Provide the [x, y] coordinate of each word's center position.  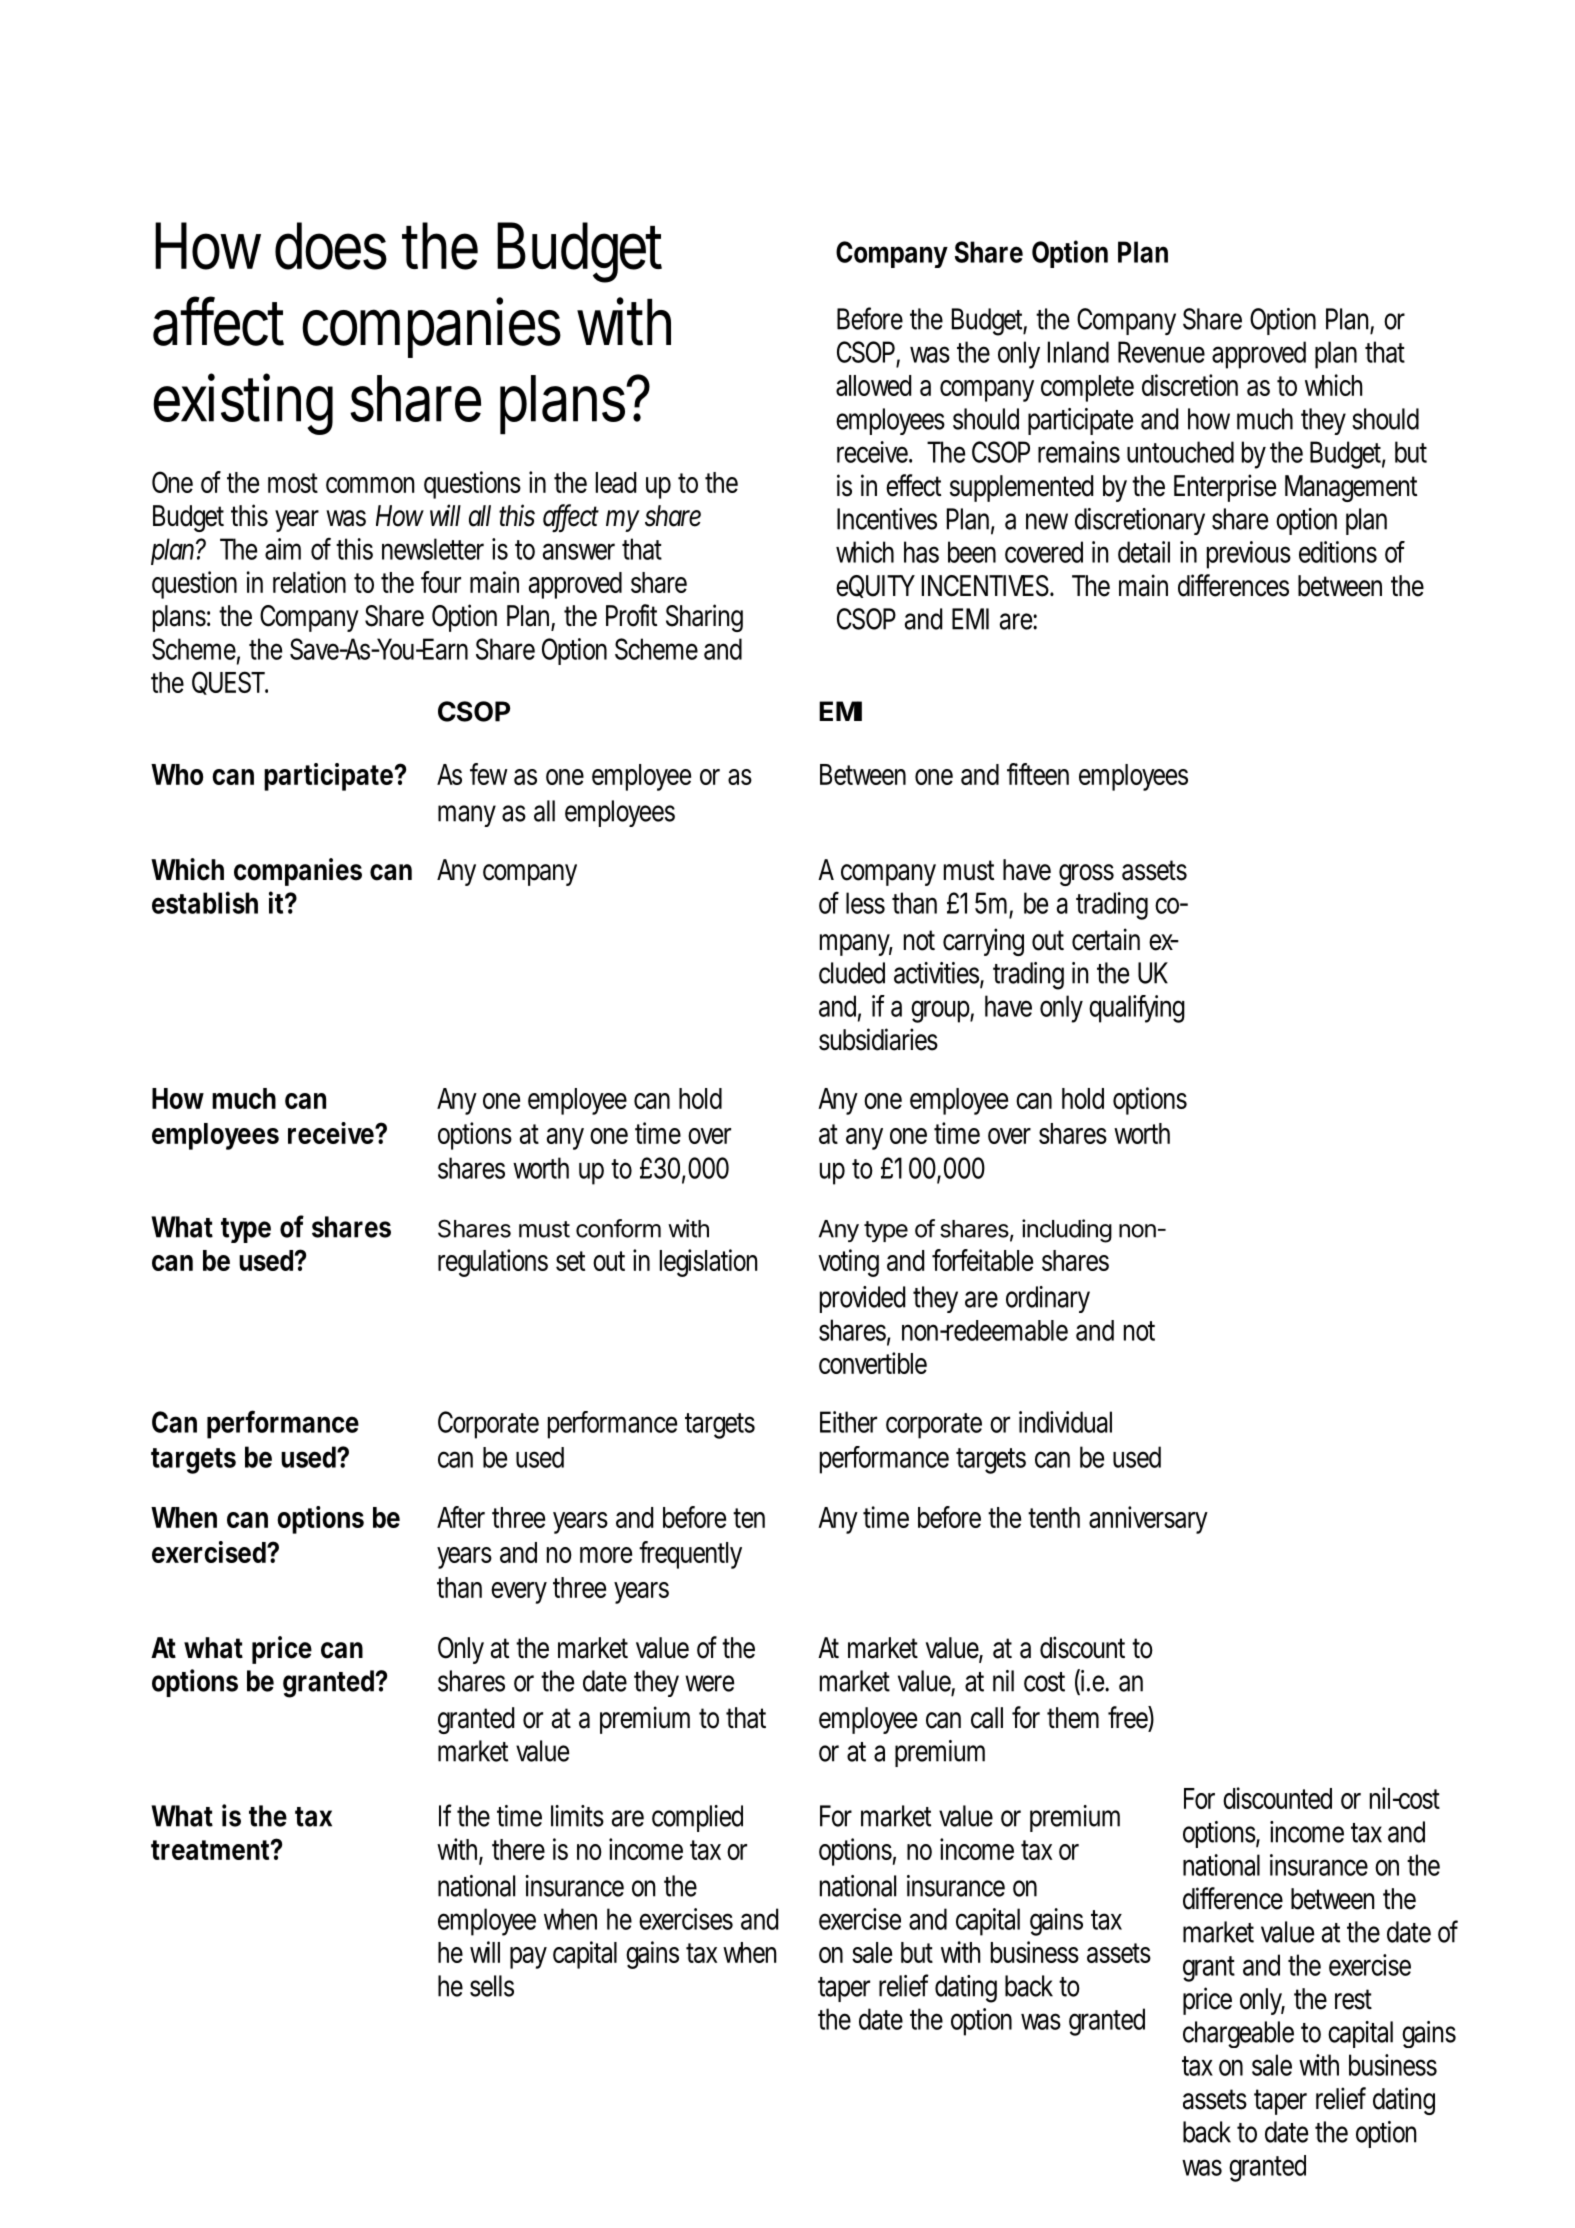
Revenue [1161, 352]
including [1067, 1231]
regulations [493, 1263]
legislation [708, 1263]
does [331, 246]
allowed [873, 385]
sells [492, 1986]
